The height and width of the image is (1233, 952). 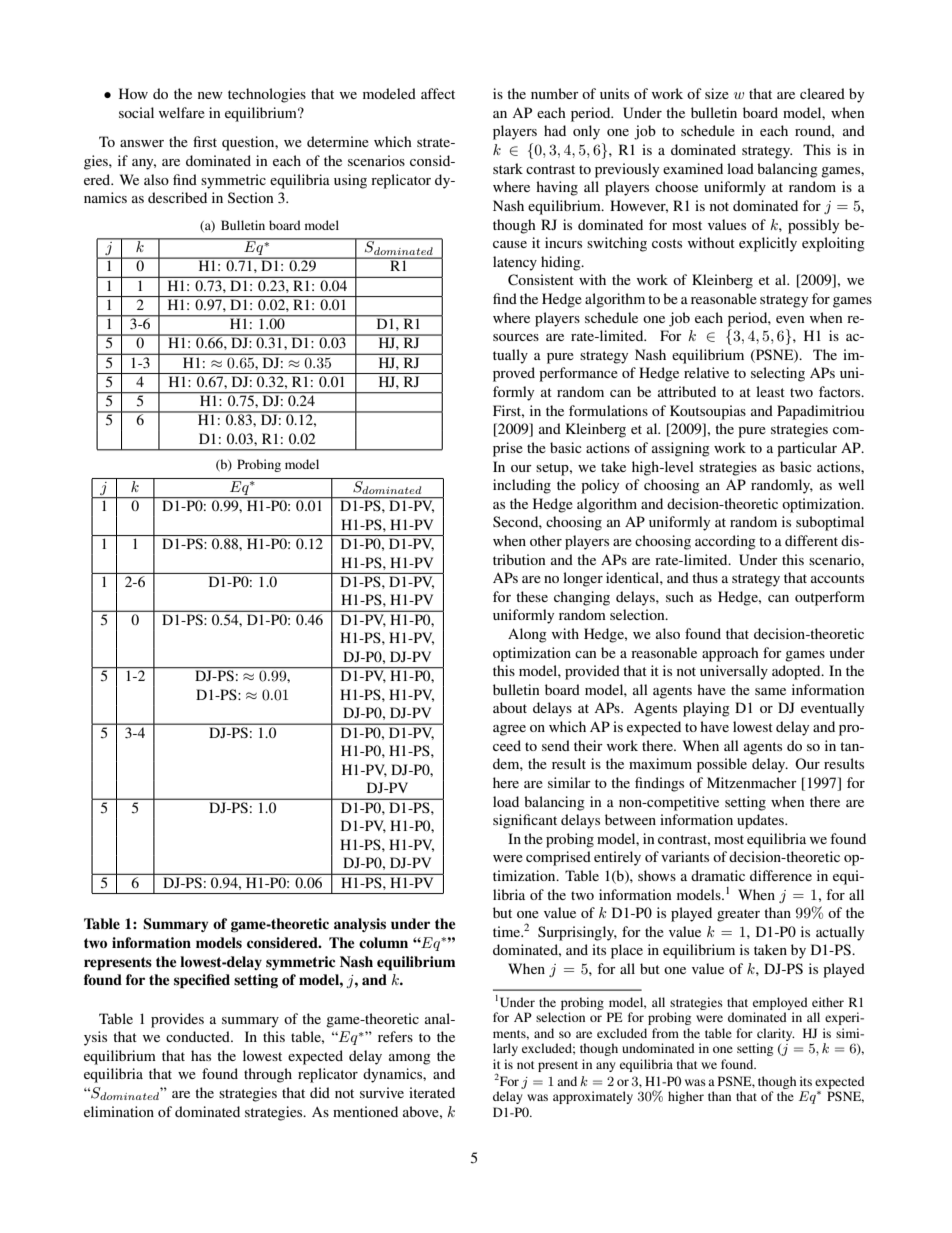 I want to click on outperform, so click(x=830, y=598).
